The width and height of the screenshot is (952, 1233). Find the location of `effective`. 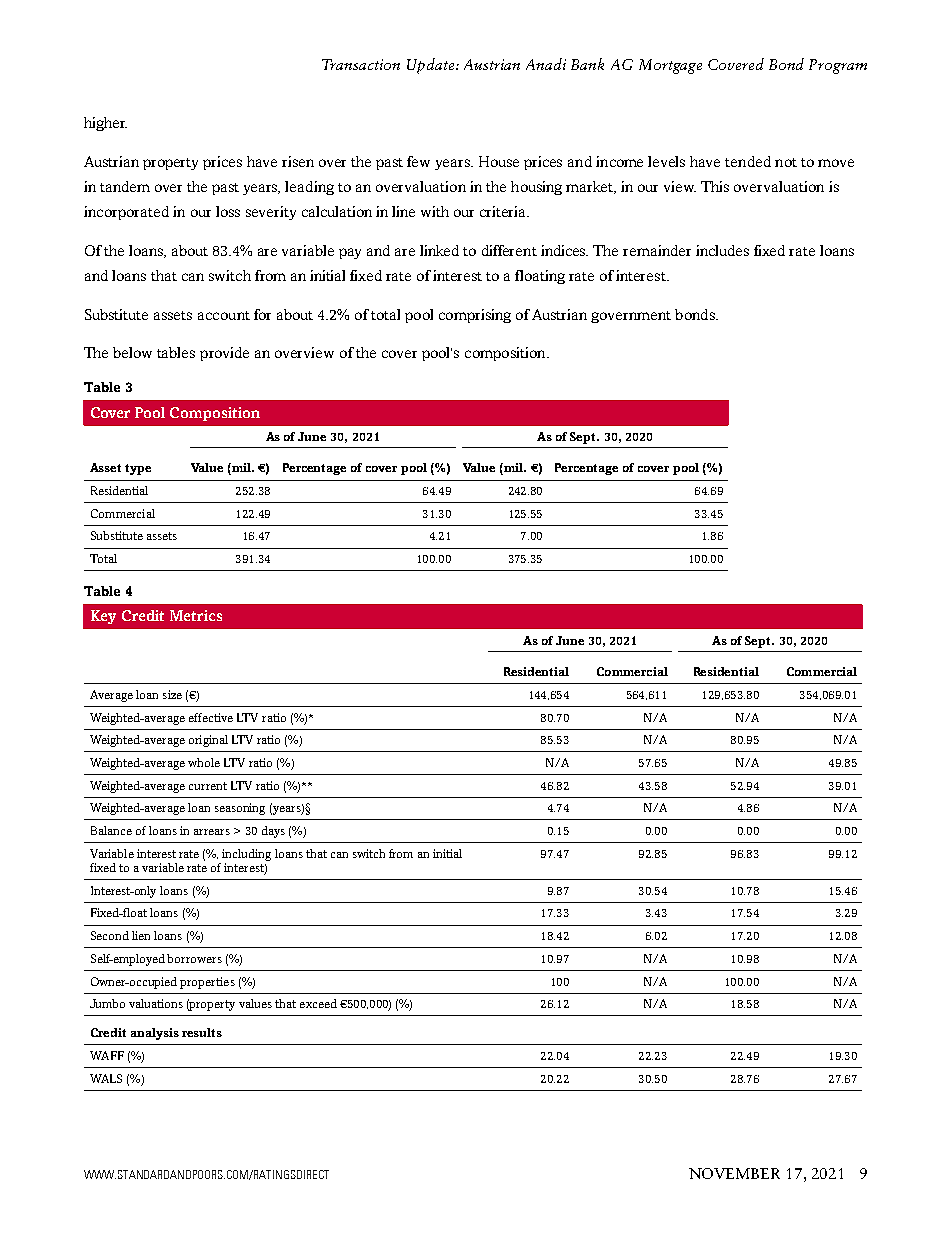

effective is located at coordinates (211, 717).
